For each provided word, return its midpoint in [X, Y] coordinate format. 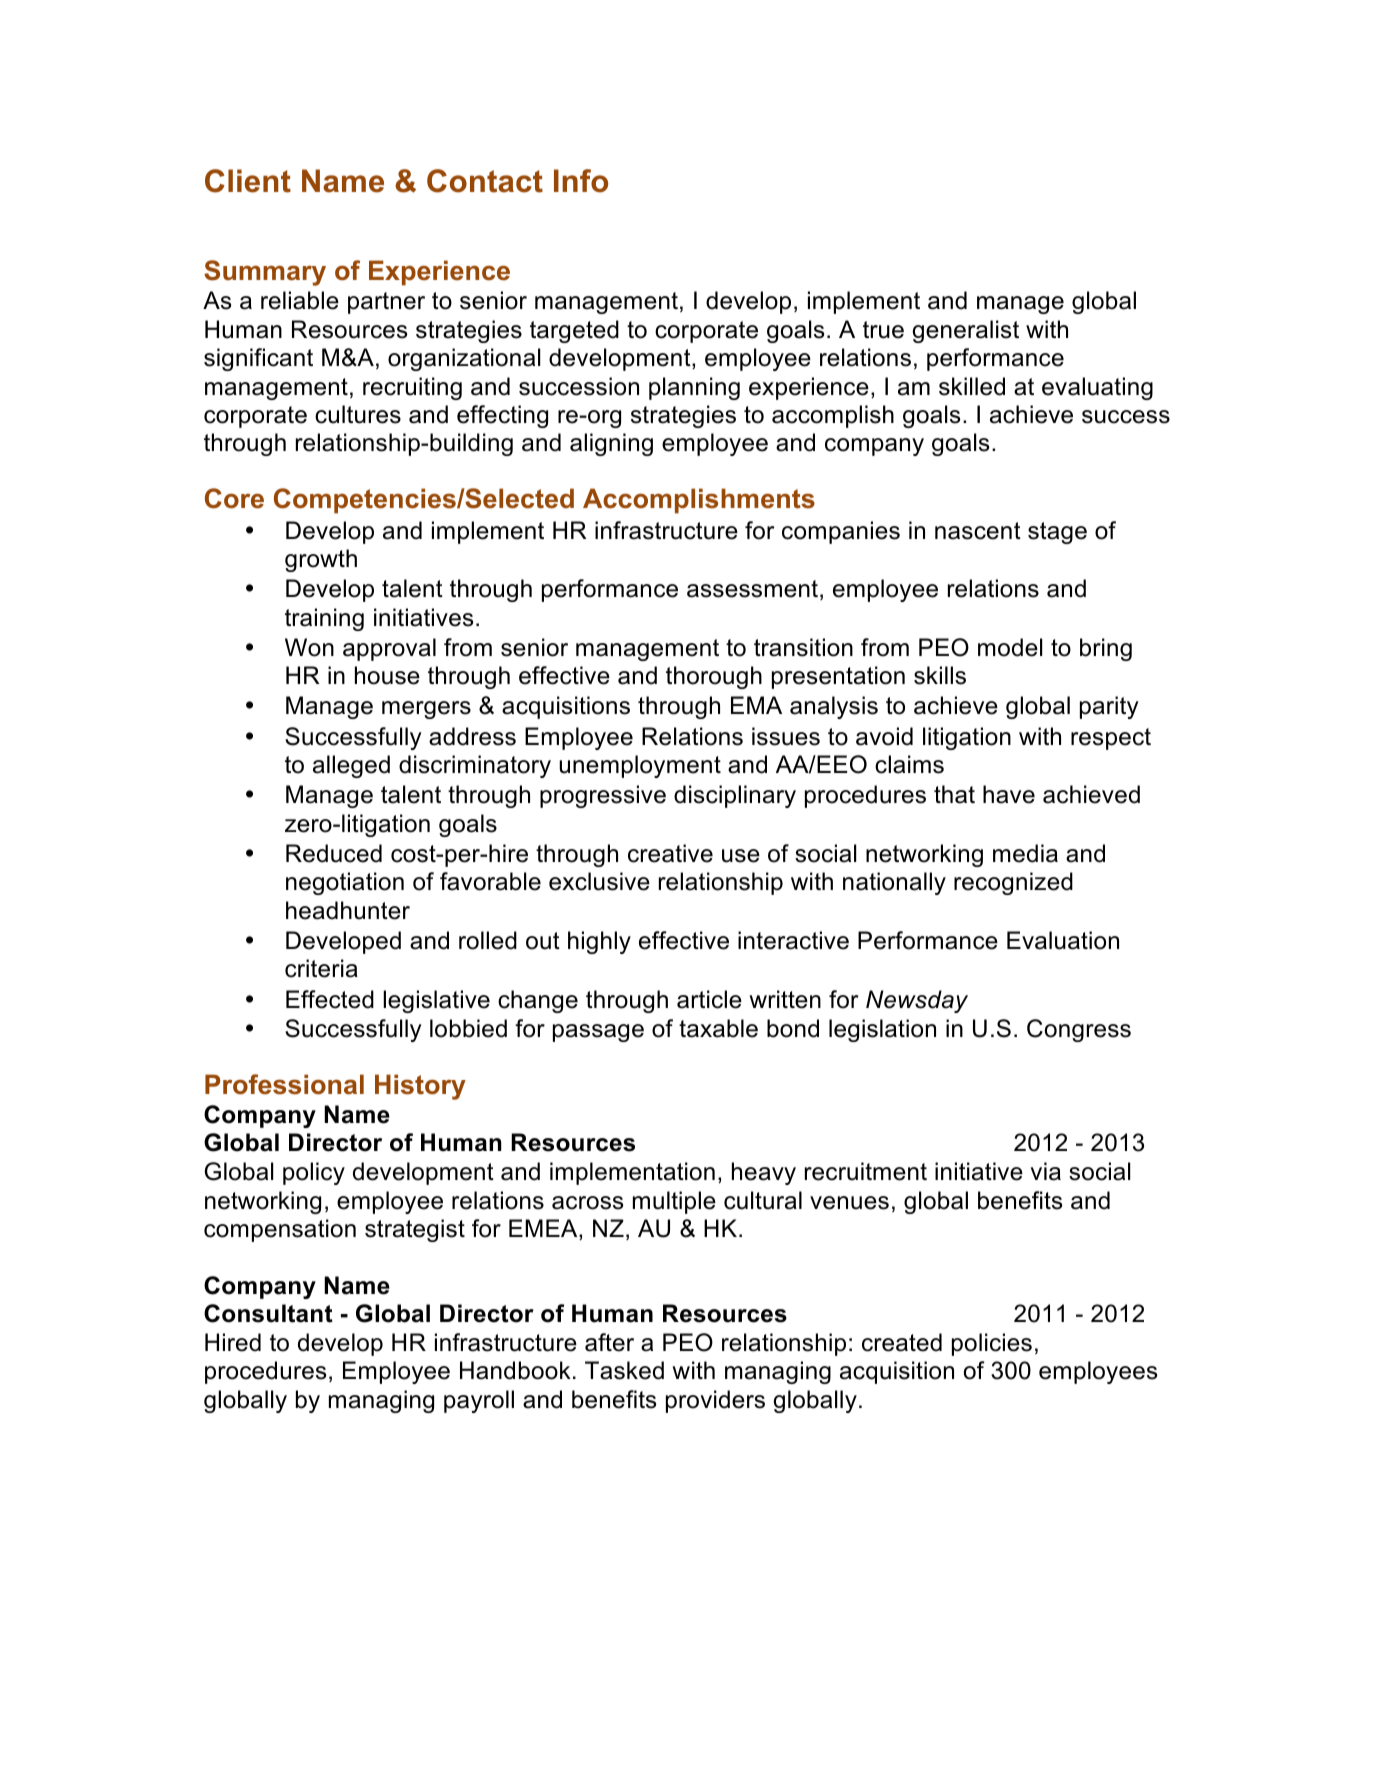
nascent [978, 531]
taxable [718, 1028]
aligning [611, 444]
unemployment [640, 766]
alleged [351, 766]
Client [248, 181]
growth [321, 560]
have [1009, 794]
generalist [966, 331]
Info [581, 181]
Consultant [268, 1313]
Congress [1079, 1030]
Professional [284, 1084]
